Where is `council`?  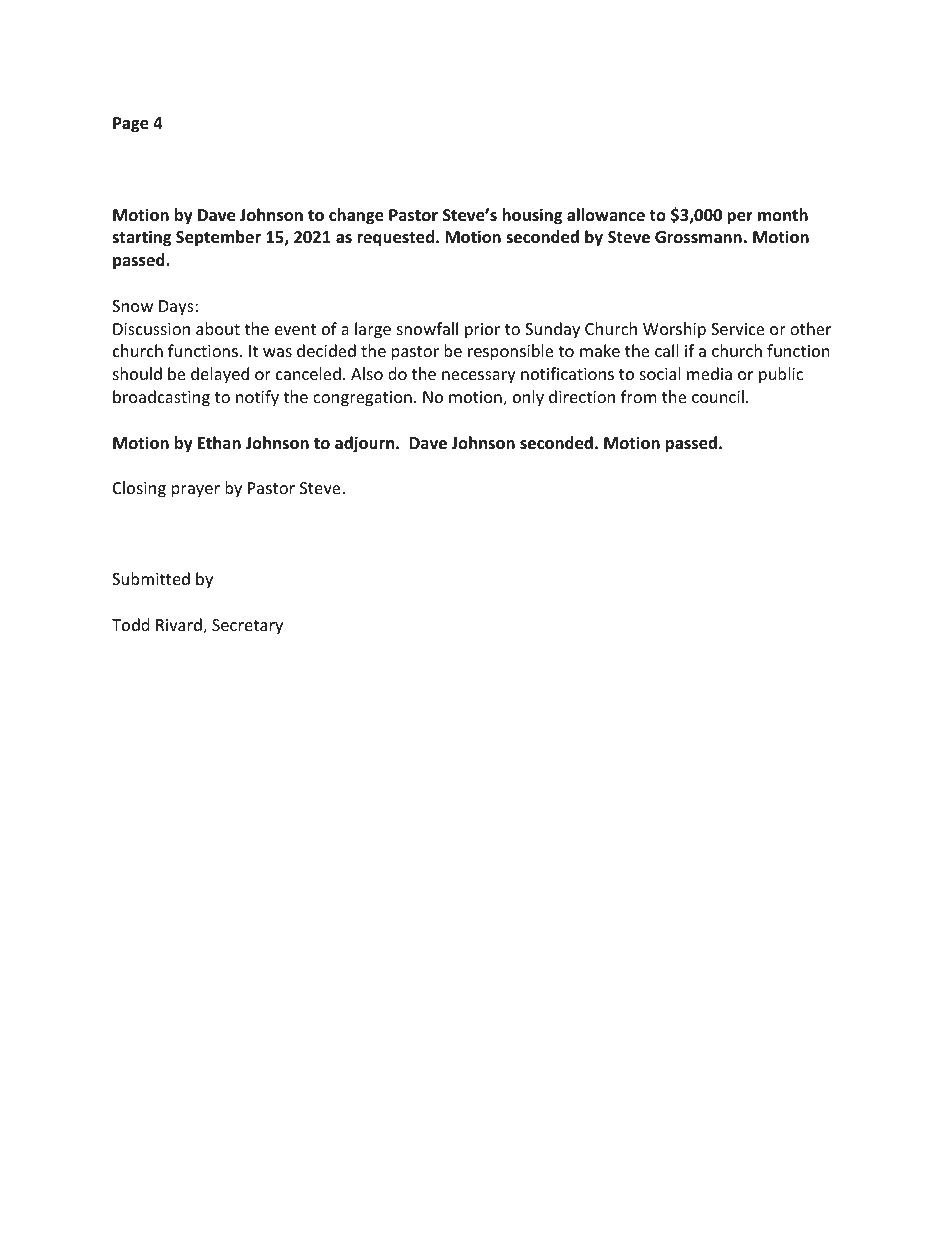
council is located at coordinates (718, 396).
